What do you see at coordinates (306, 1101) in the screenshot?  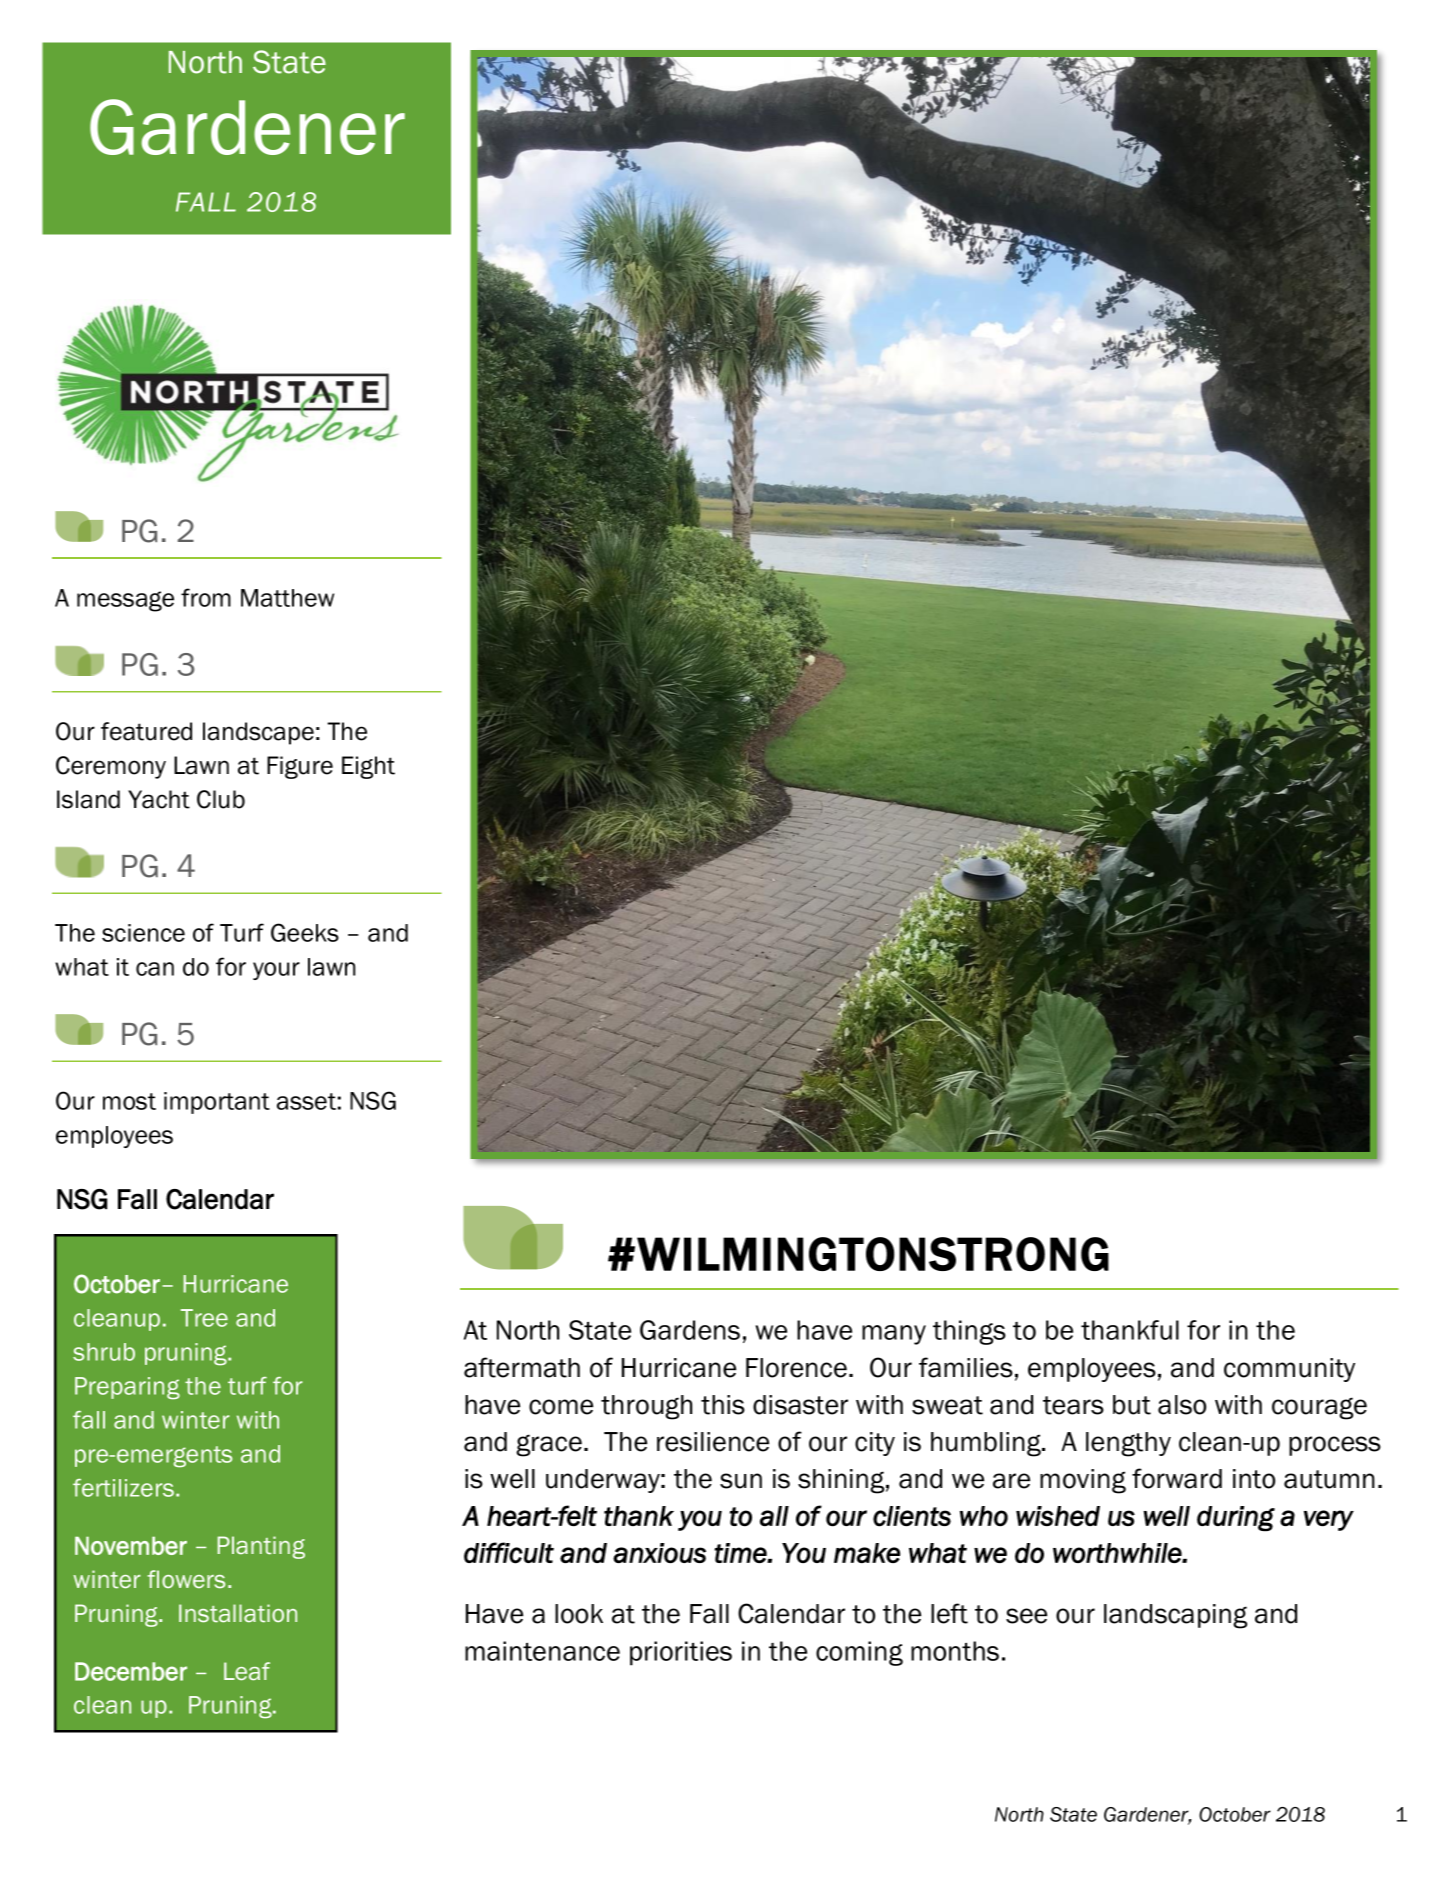 I see `asset` at bounding box center [306, 1101].
